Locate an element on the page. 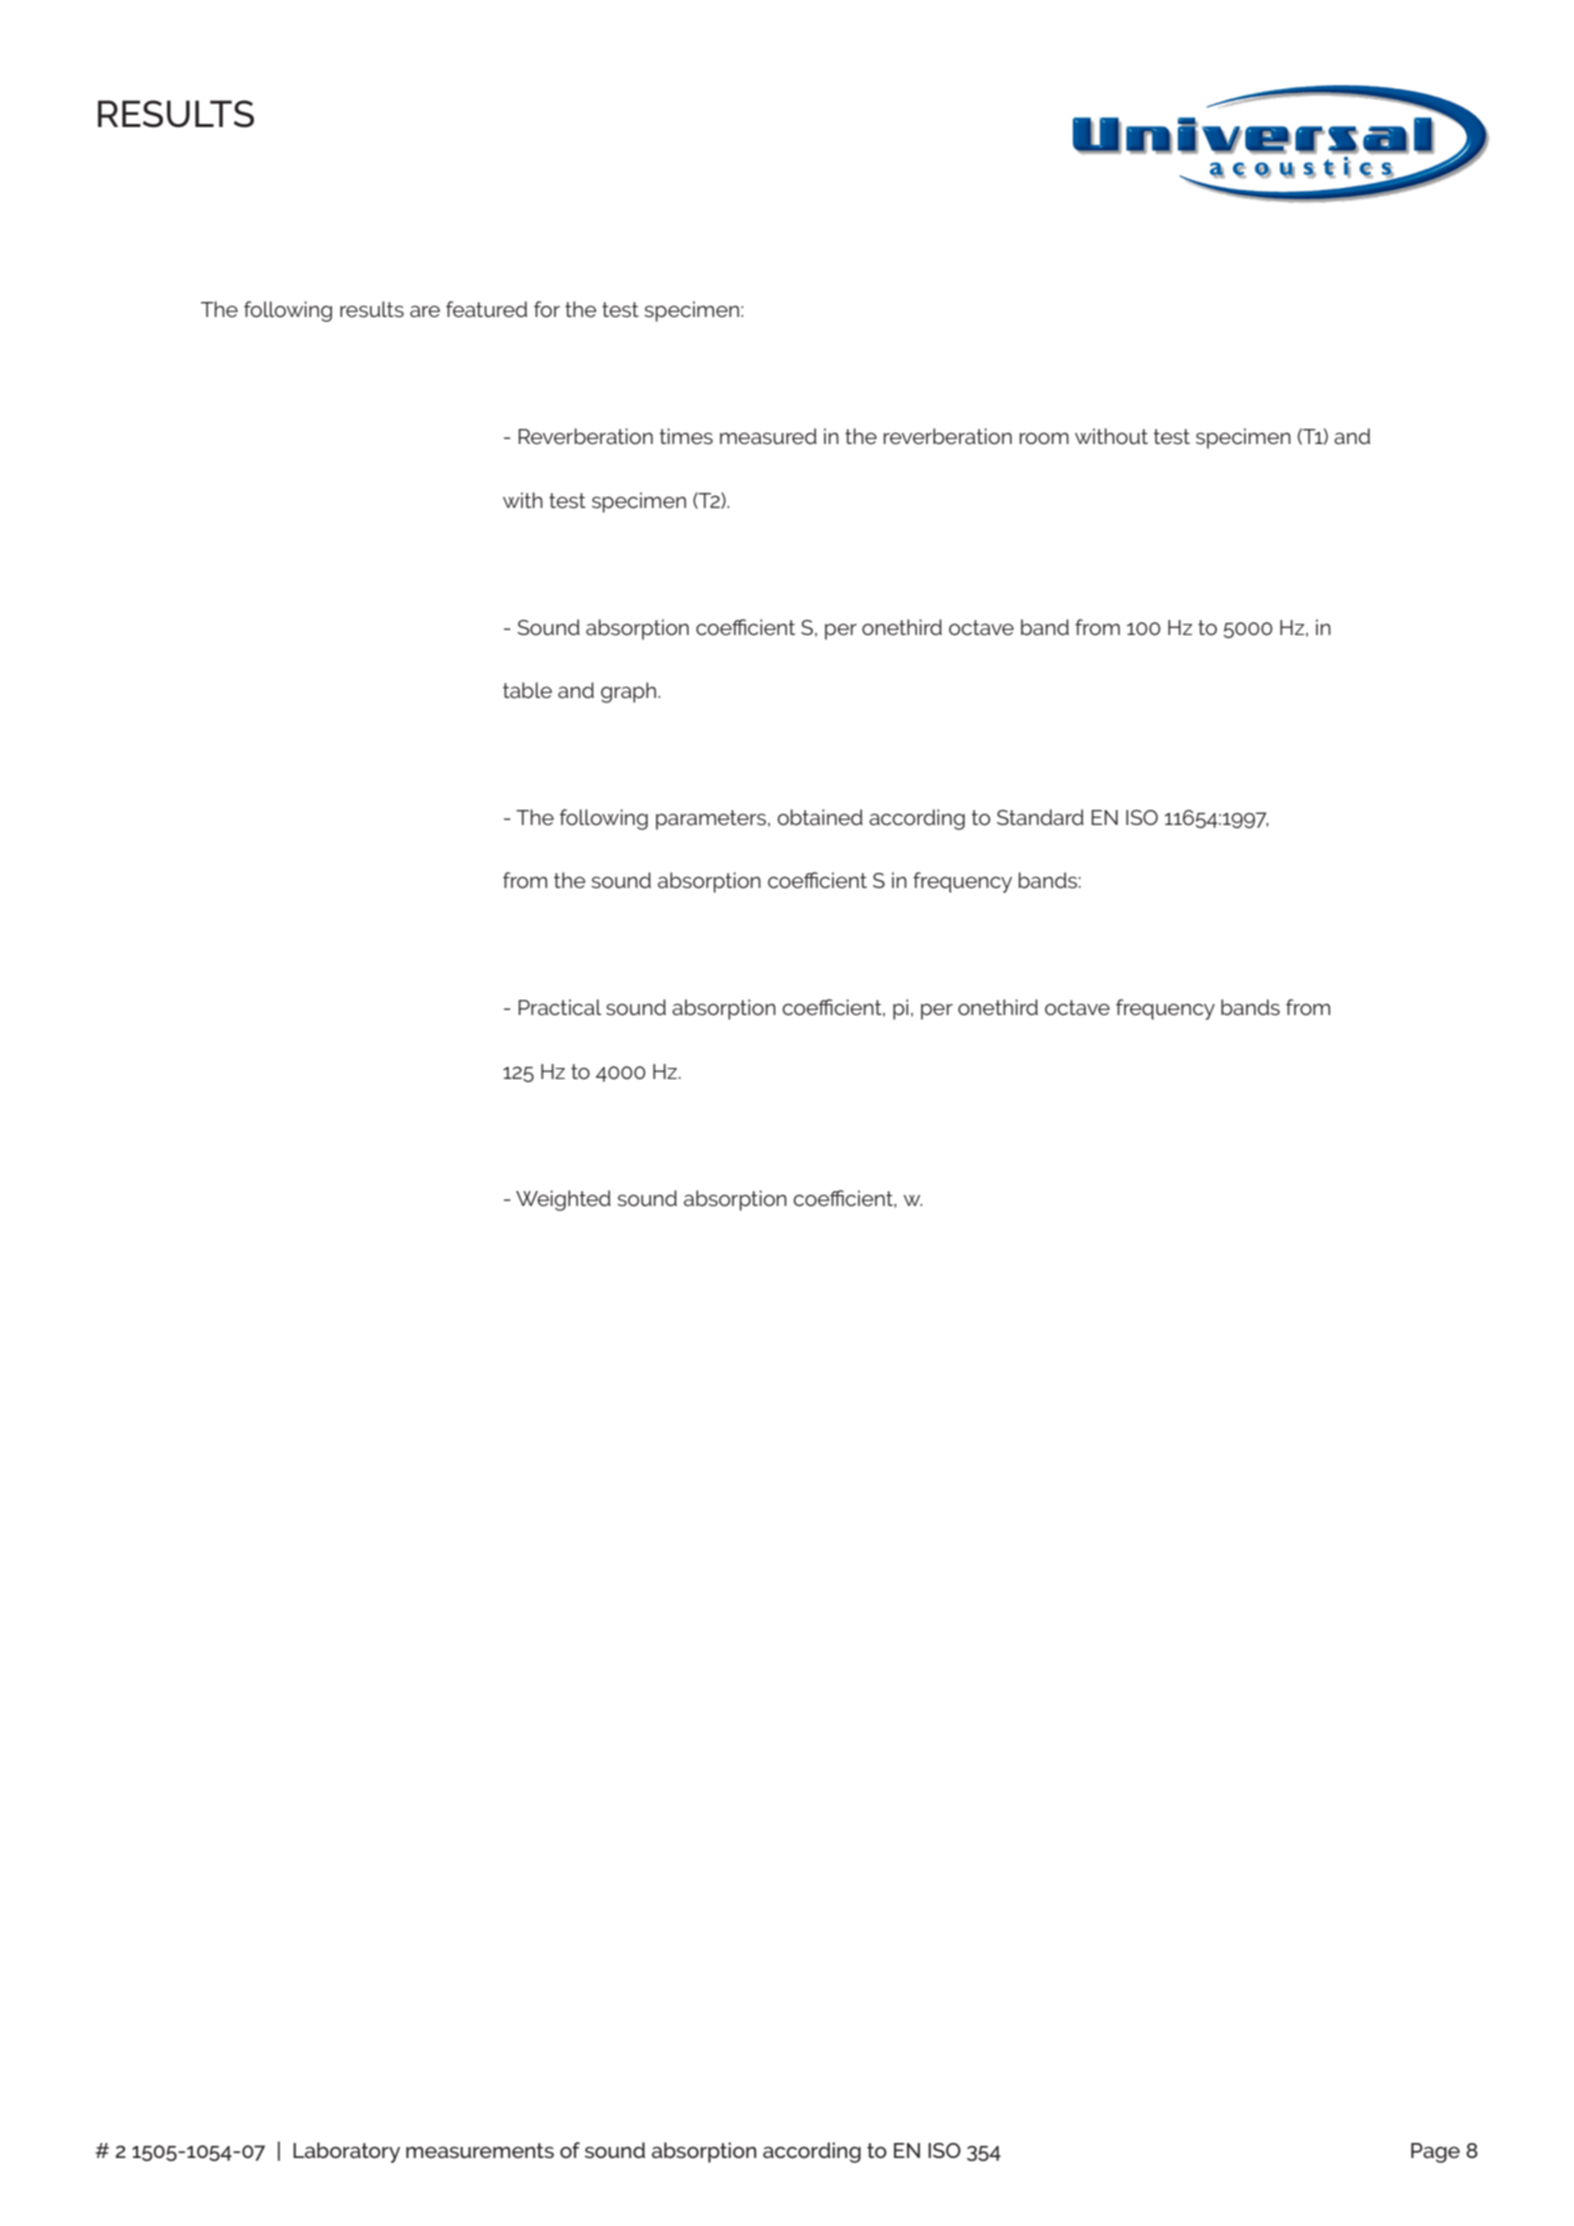  measurements is located at coordinates (480, 2151).
